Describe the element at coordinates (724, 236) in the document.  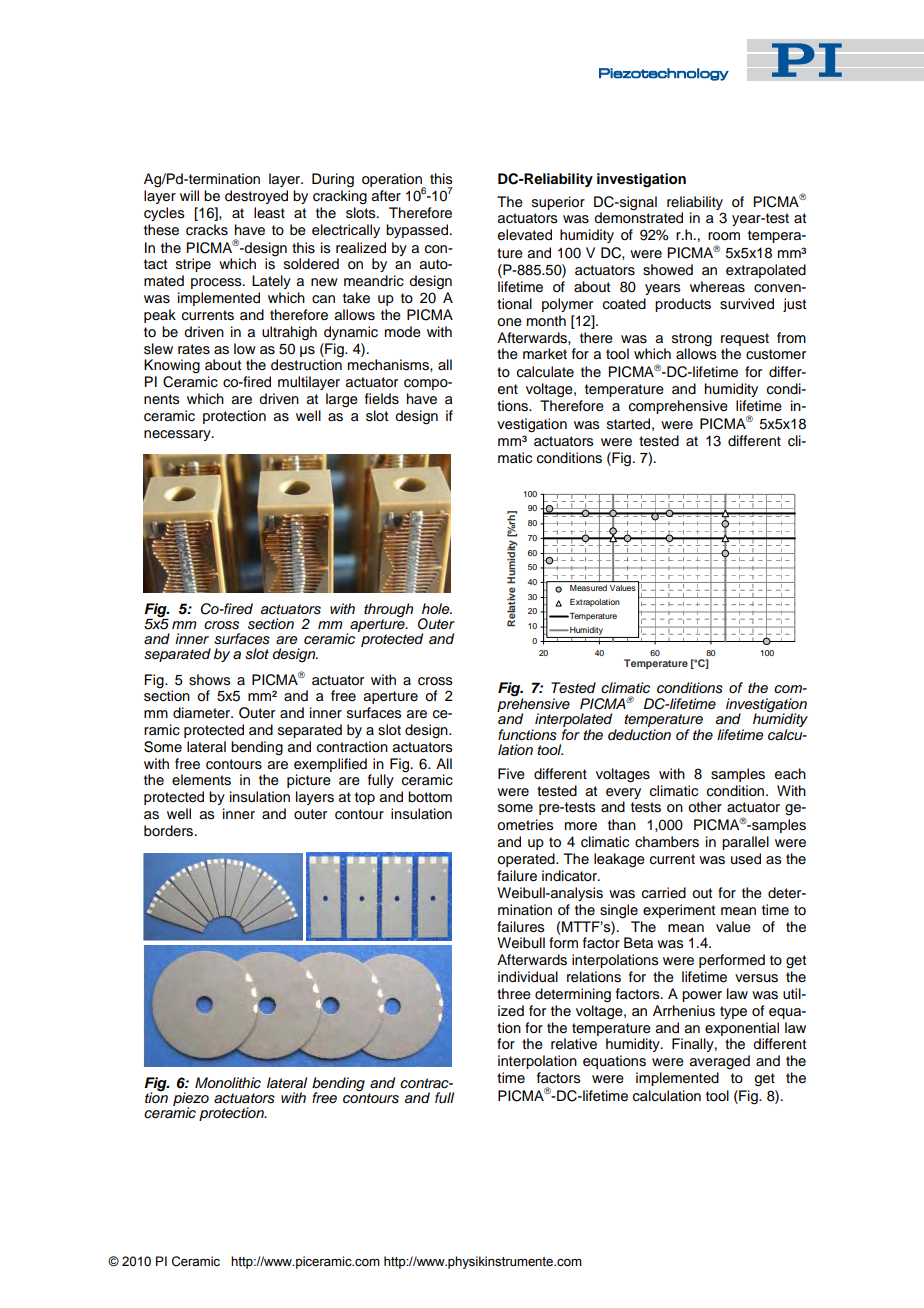
I see `room` at that location.
